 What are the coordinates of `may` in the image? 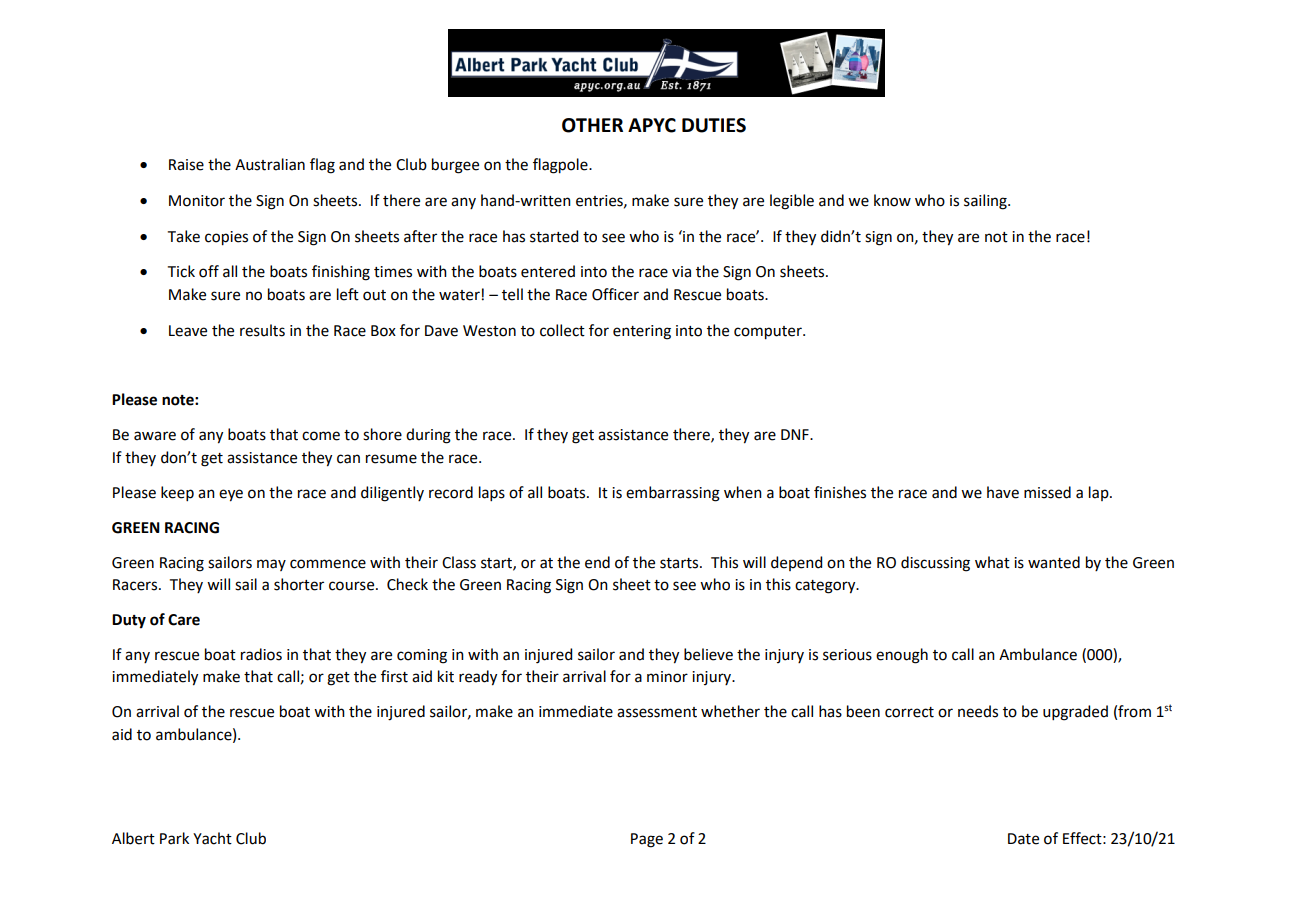 It's located at (271, 565).
